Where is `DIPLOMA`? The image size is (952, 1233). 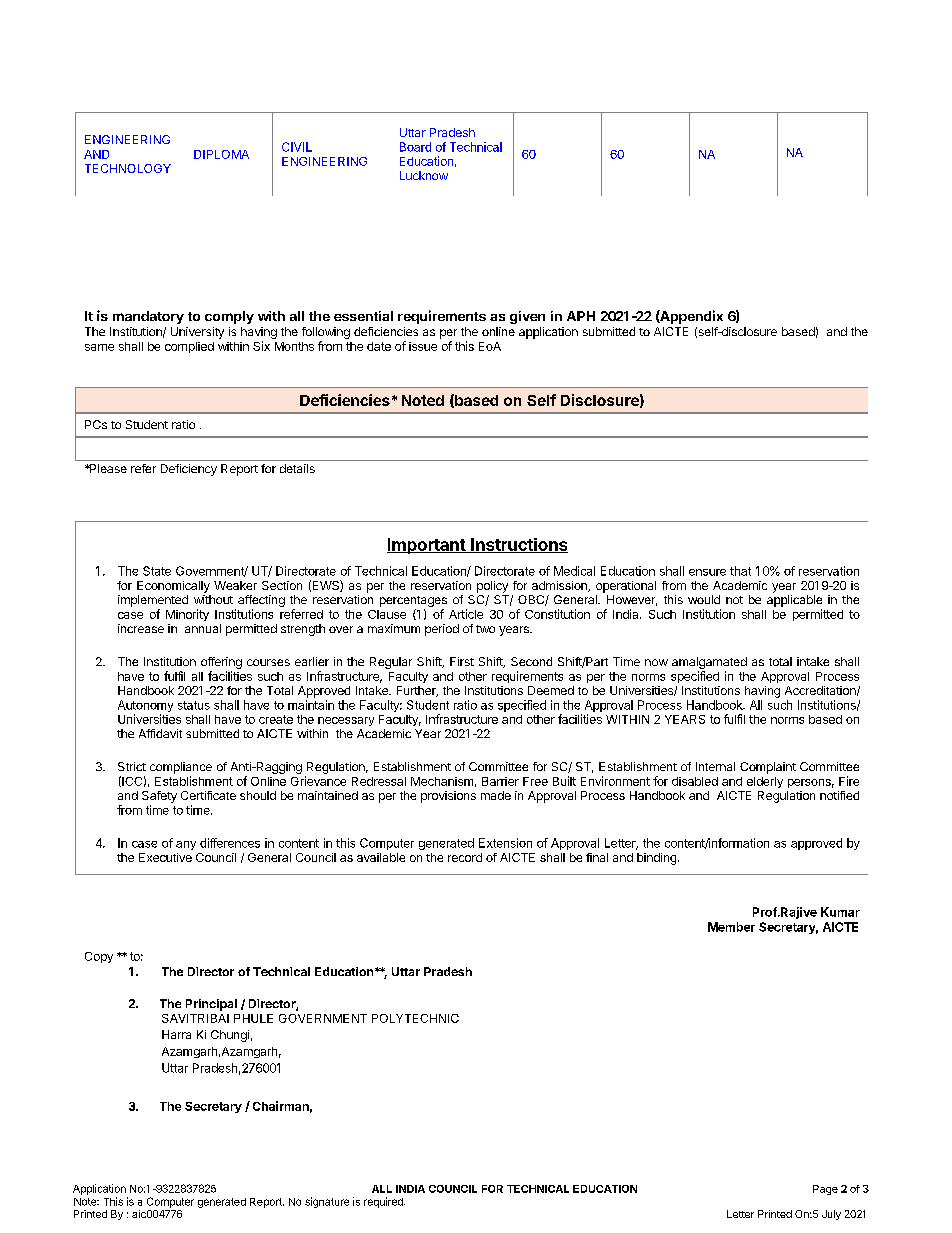 DIPLOMA is located at coordinates (221, 154).
